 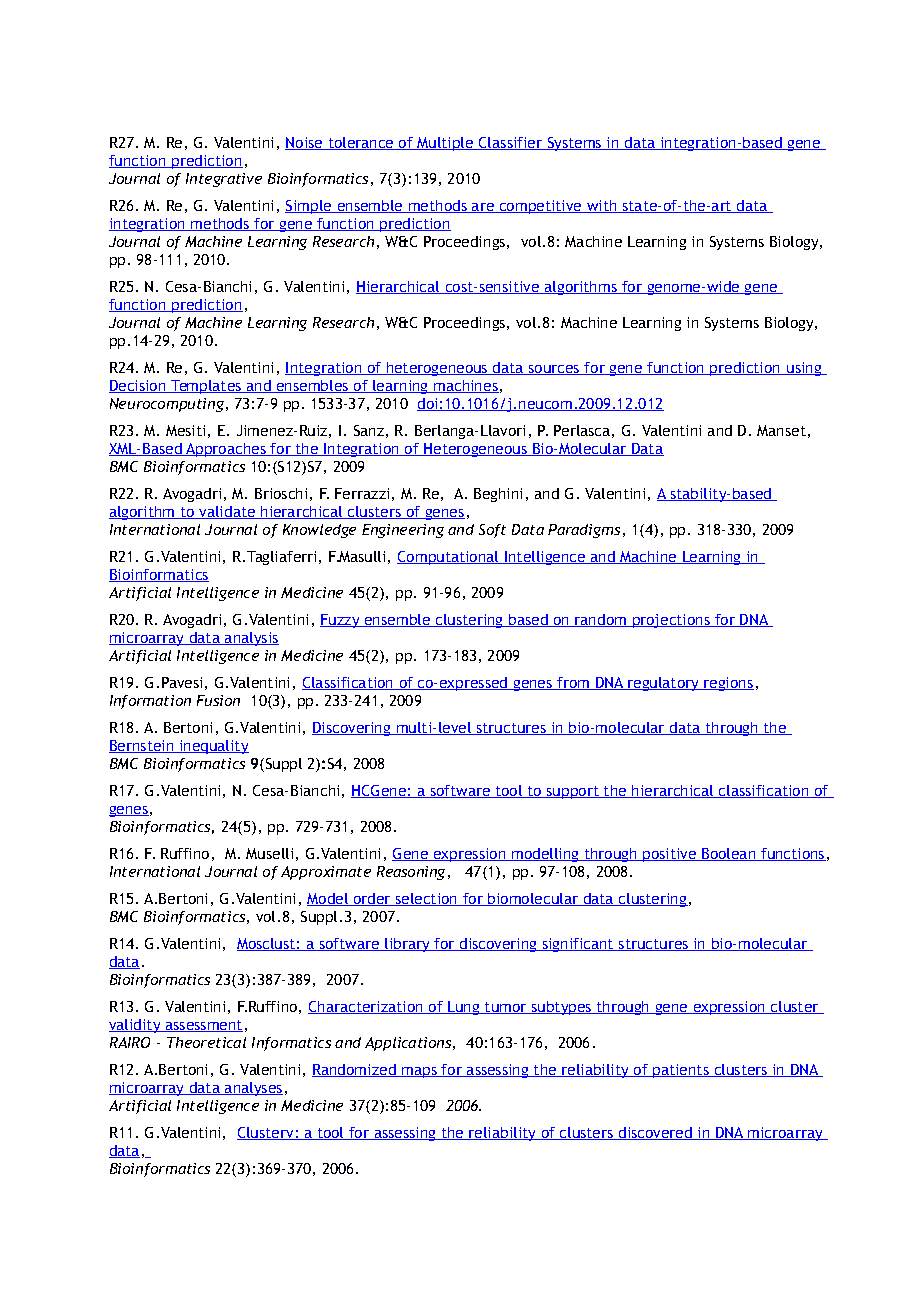 What do you see at coordinates (253, 1089) in the page?
I see `analyses` at bounding box center [253, 1089].
